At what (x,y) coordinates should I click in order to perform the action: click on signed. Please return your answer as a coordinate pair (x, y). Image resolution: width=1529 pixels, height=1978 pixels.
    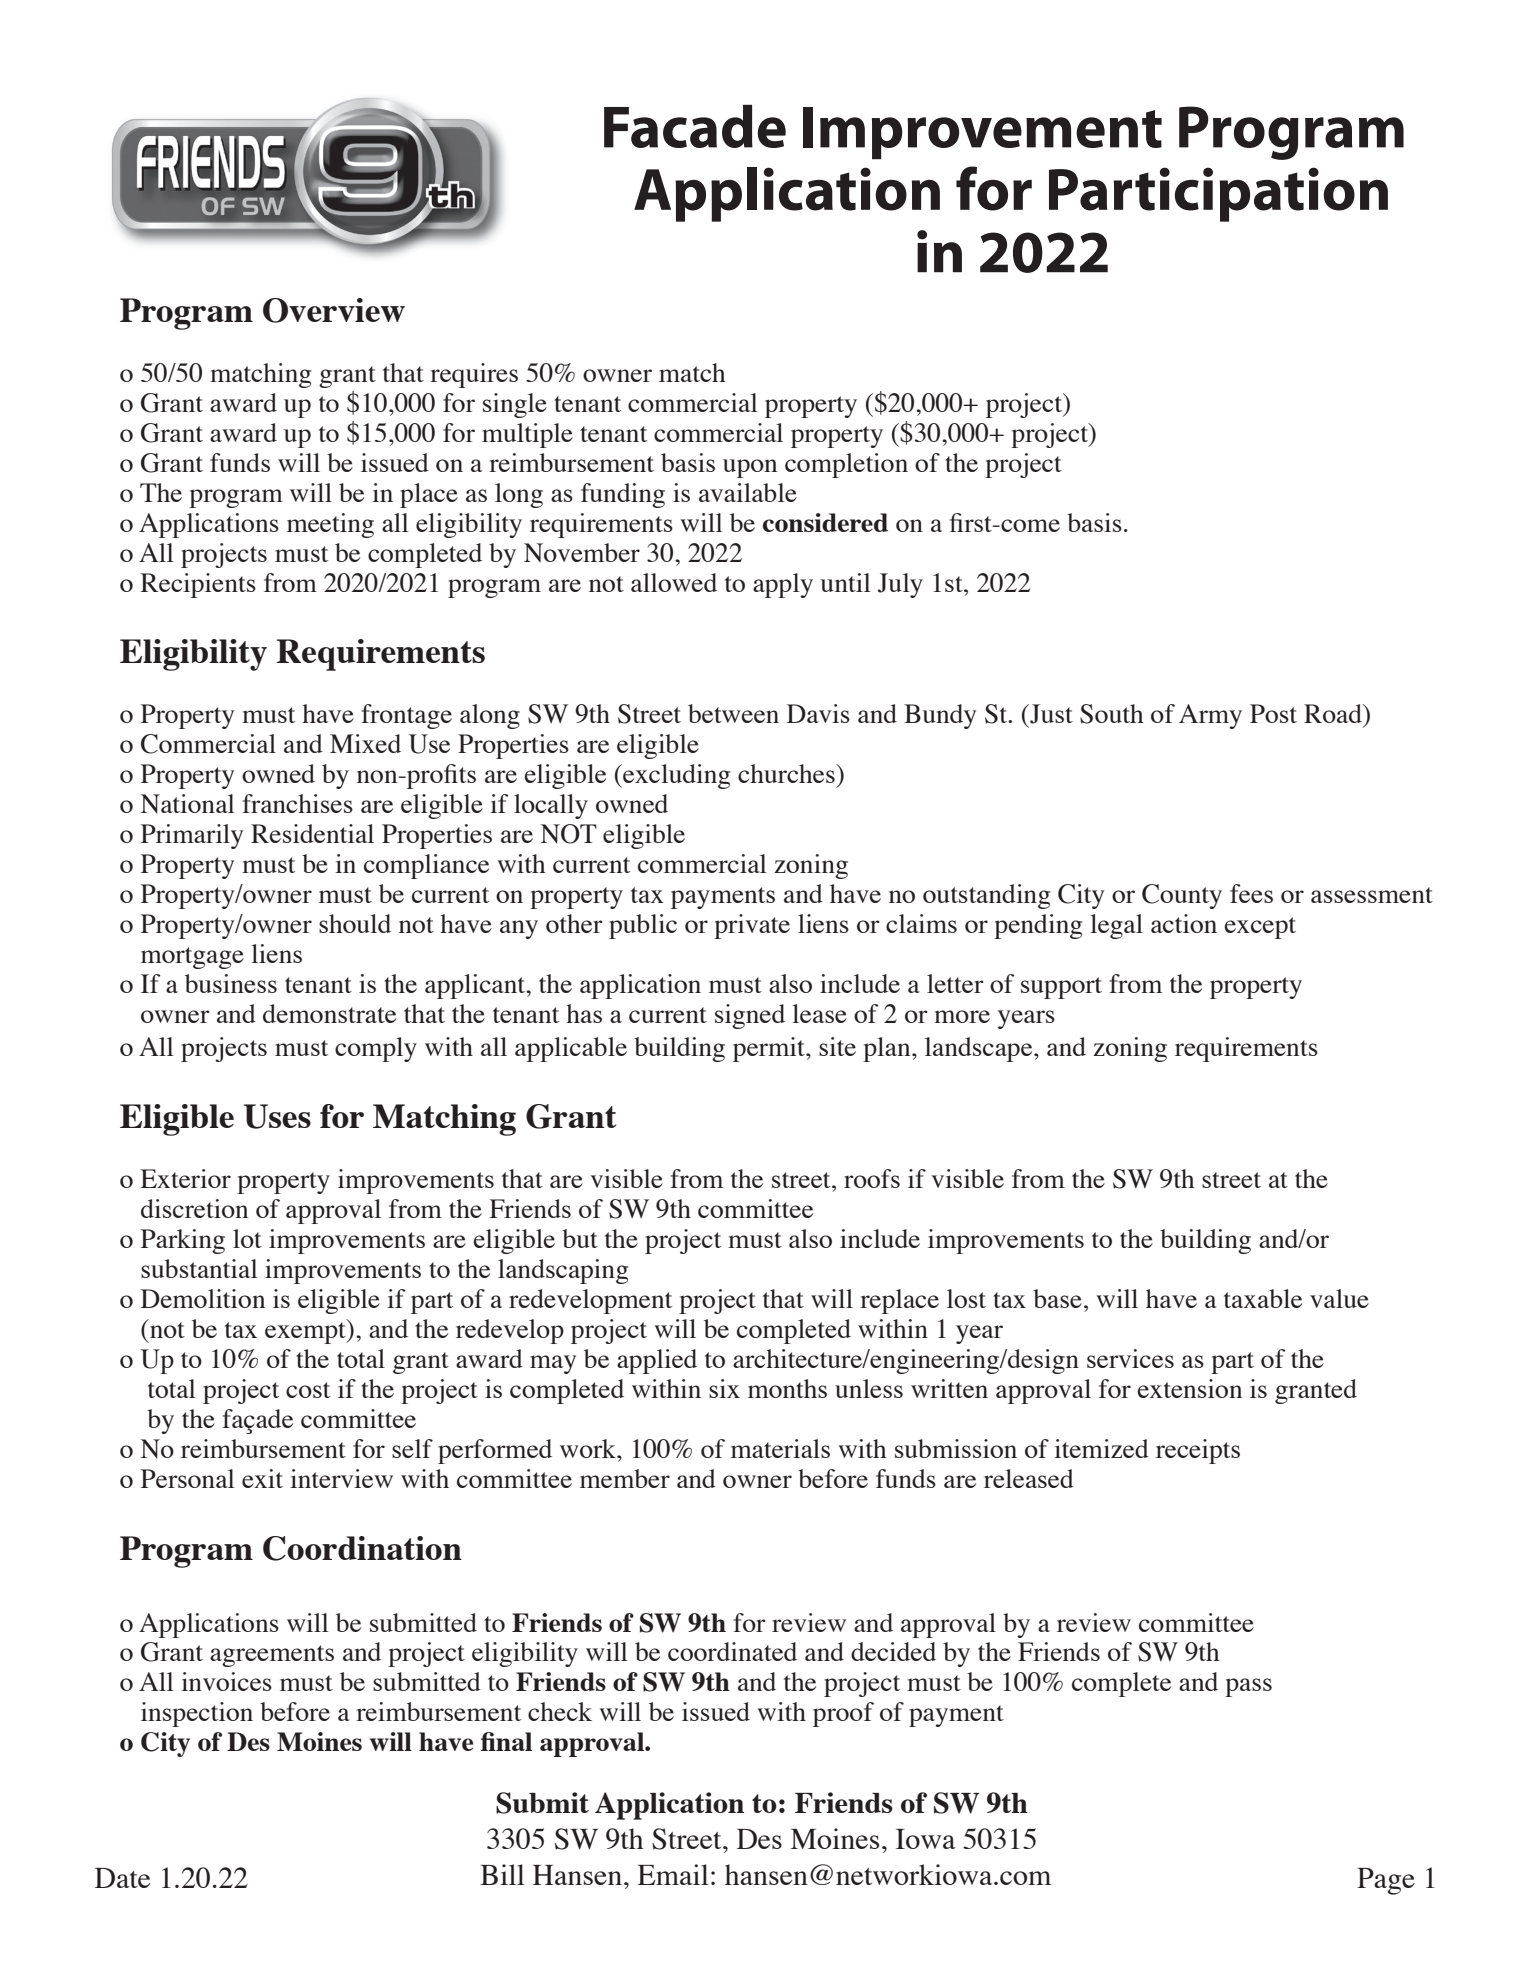
    Looking at the image, I should click on (750, 1016).
